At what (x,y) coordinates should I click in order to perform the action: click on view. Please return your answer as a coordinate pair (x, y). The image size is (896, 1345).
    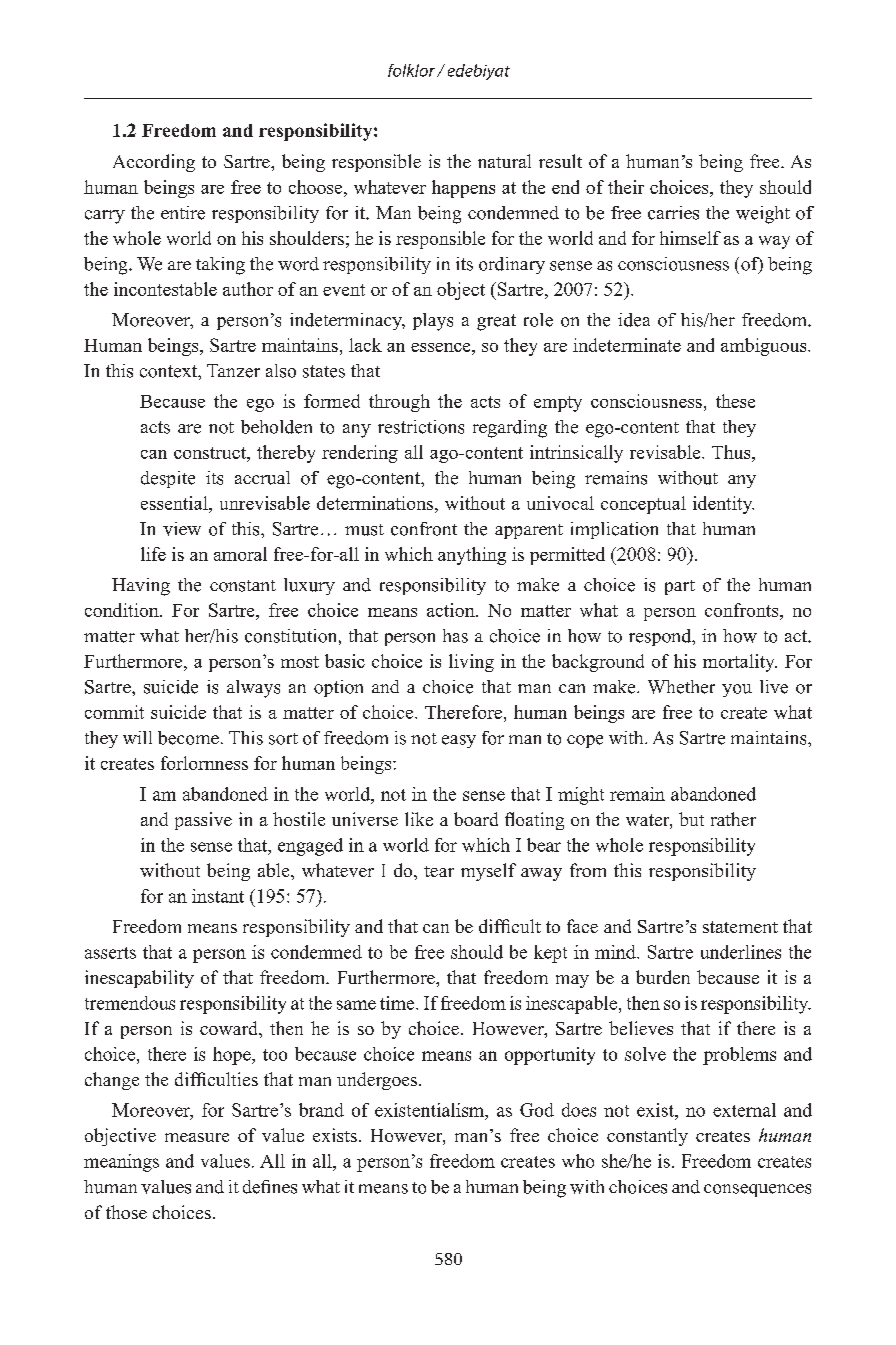
    Looking at the image, I should click on (182, 529).
